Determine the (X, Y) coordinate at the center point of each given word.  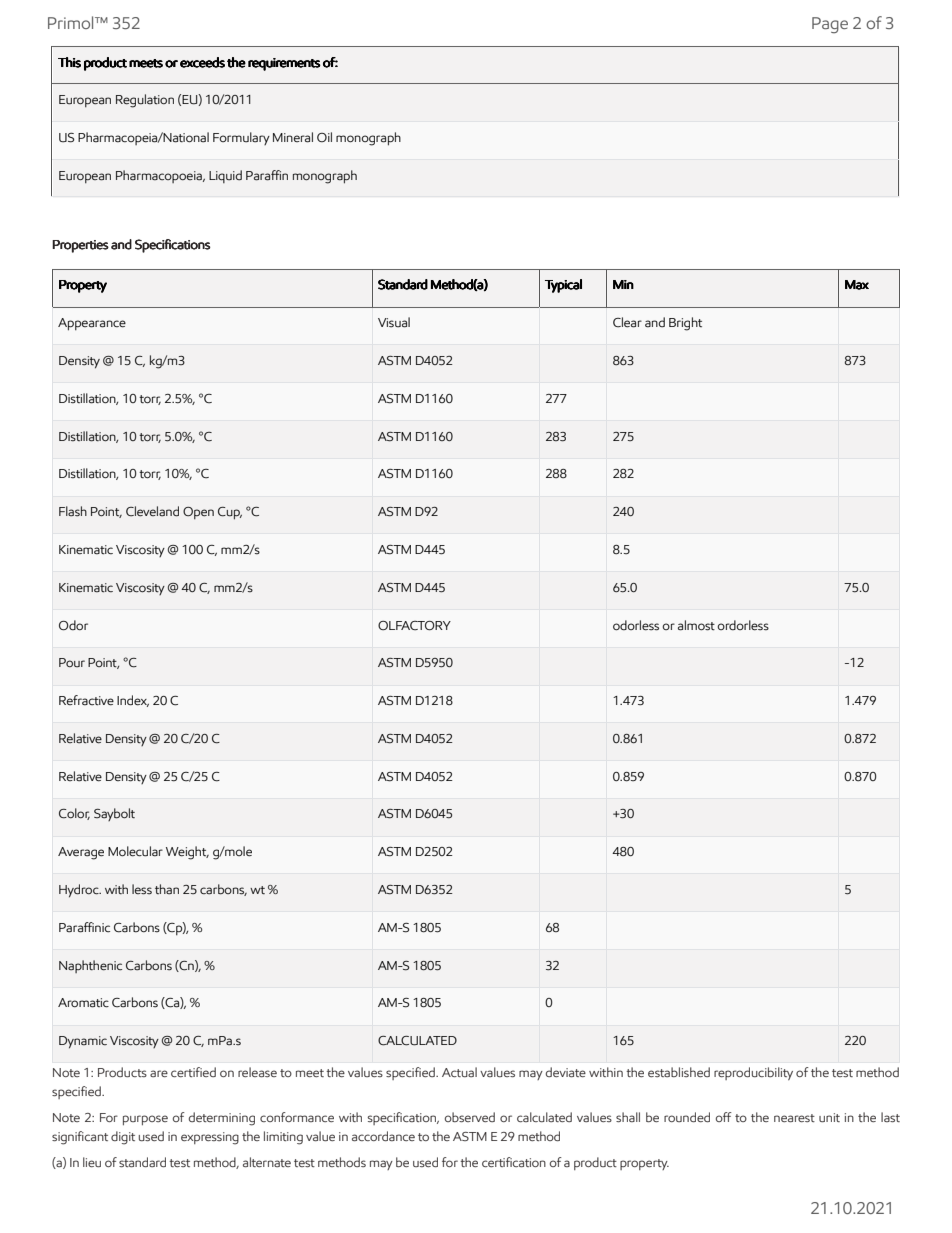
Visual (394, 322)
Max (857, 285)
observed (470, 1117)
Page (830, 25)
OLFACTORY (414, 626)
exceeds (202, 62)
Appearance (92, 324)
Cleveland (152, 511)
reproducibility (753, 1073)
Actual (459, 1072)
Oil (324, 137)
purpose (145, 1120)
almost (696, 625)
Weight (187, 853)
